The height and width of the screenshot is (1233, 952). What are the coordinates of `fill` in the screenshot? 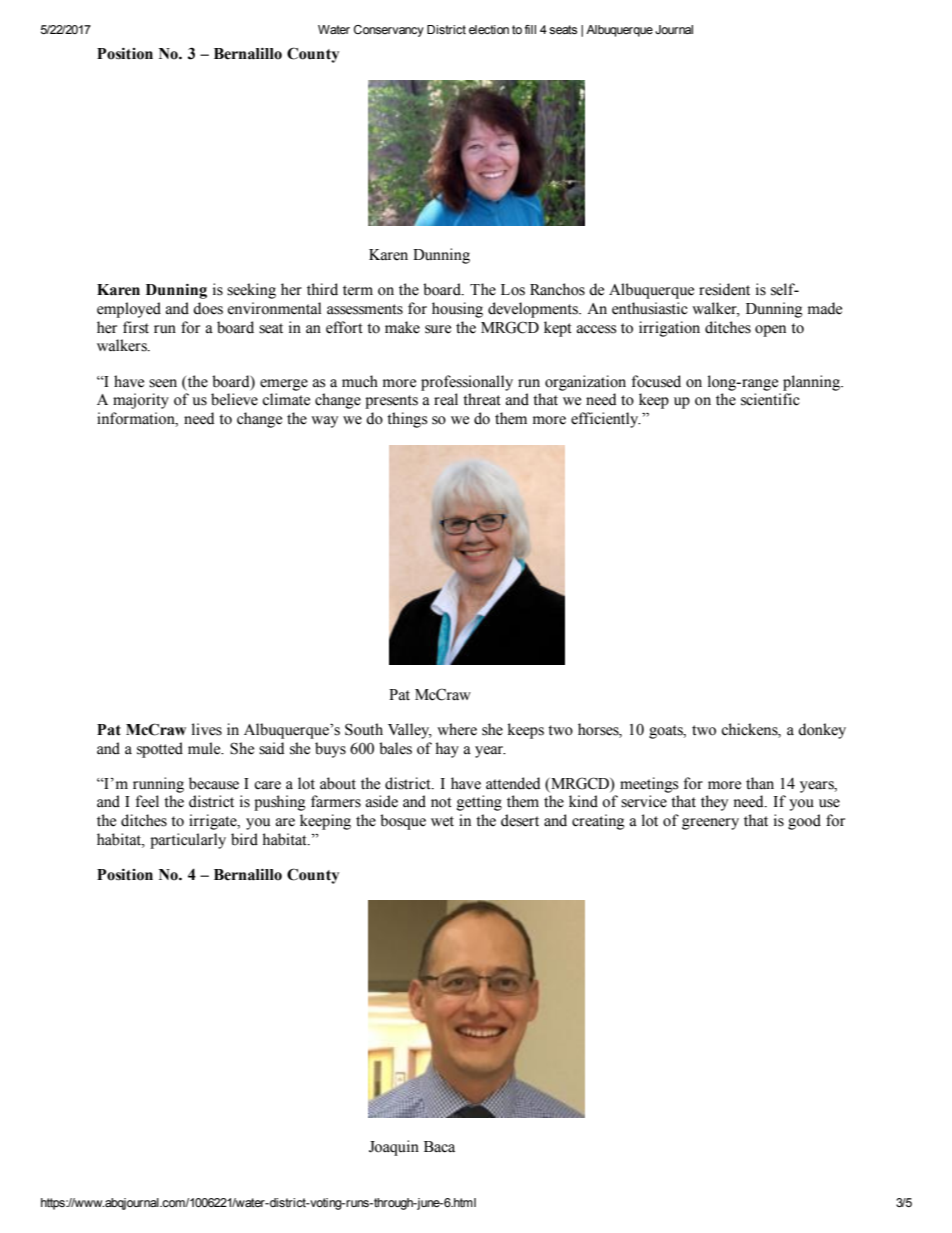 It's located at (530, 29).
